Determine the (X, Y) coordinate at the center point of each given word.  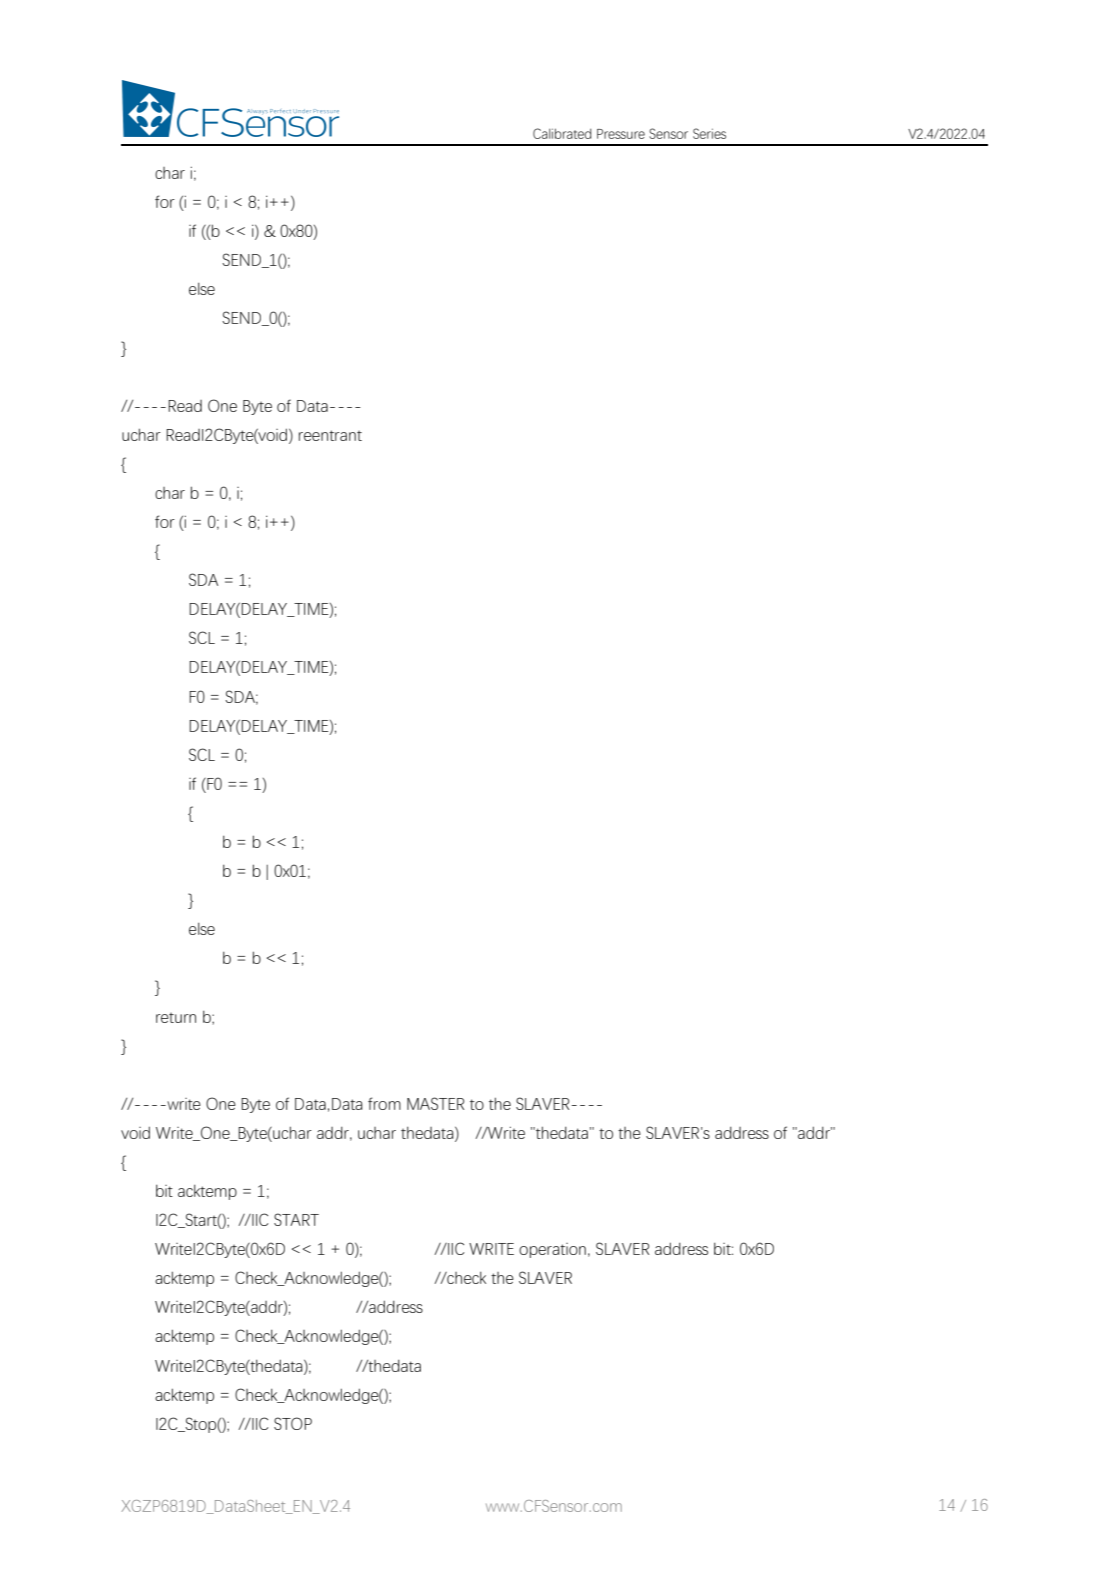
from (384, 1103)
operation (552, 1250)
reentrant (330, 435)
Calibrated (562, 133)
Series (709, 133)
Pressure (621, 134)
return (176, 1018)
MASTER (435, 1103)
